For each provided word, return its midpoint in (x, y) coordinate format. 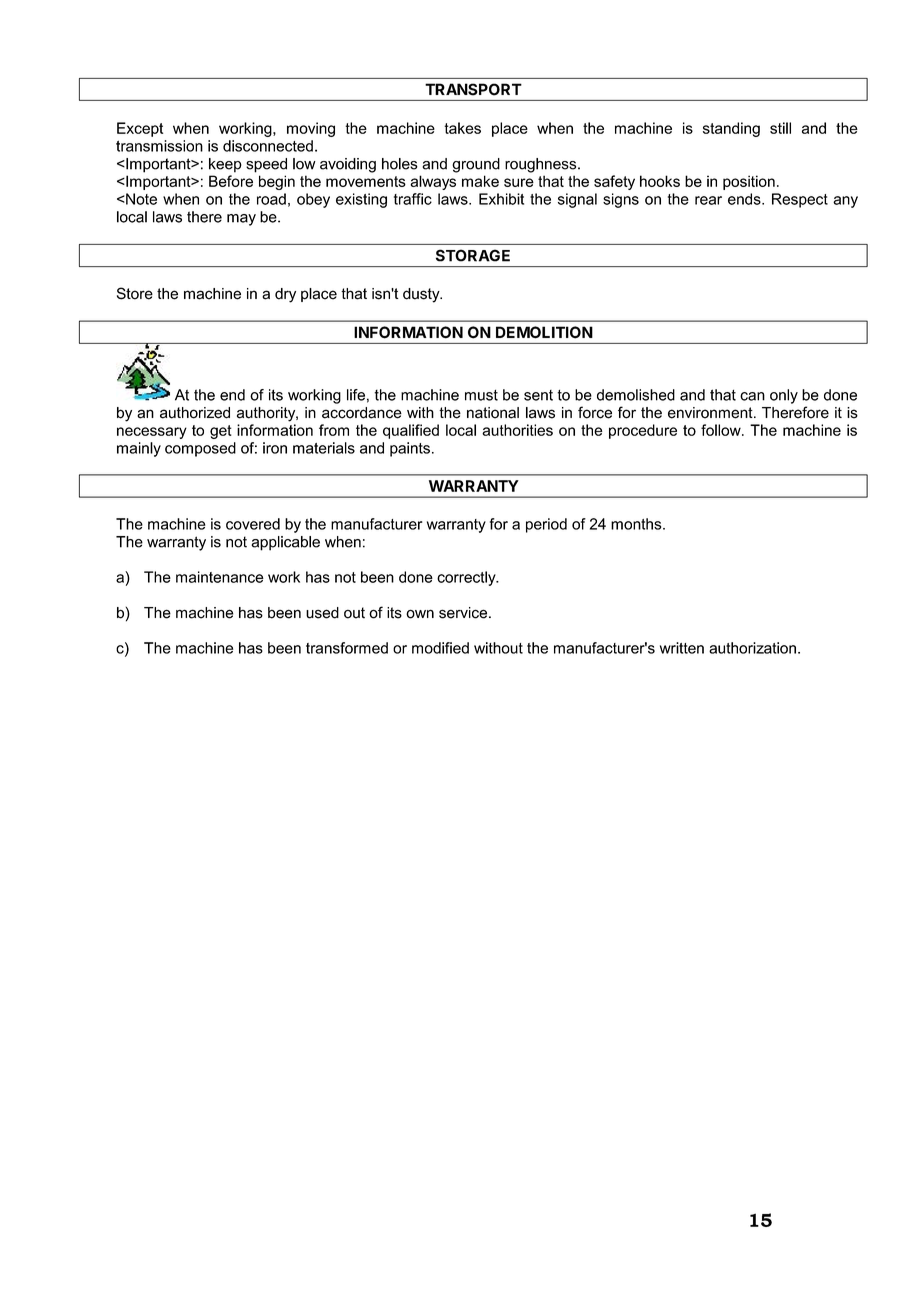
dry (285, 295)
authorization (752, 648)
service (464, 613)
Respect (800, 200)
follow (722, 430)
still (780, 128)
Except (140, 129)
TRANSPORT (473, 89)
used (322, 613)
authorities (517, 430)
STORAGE (473, 255)
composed (200, 449)
